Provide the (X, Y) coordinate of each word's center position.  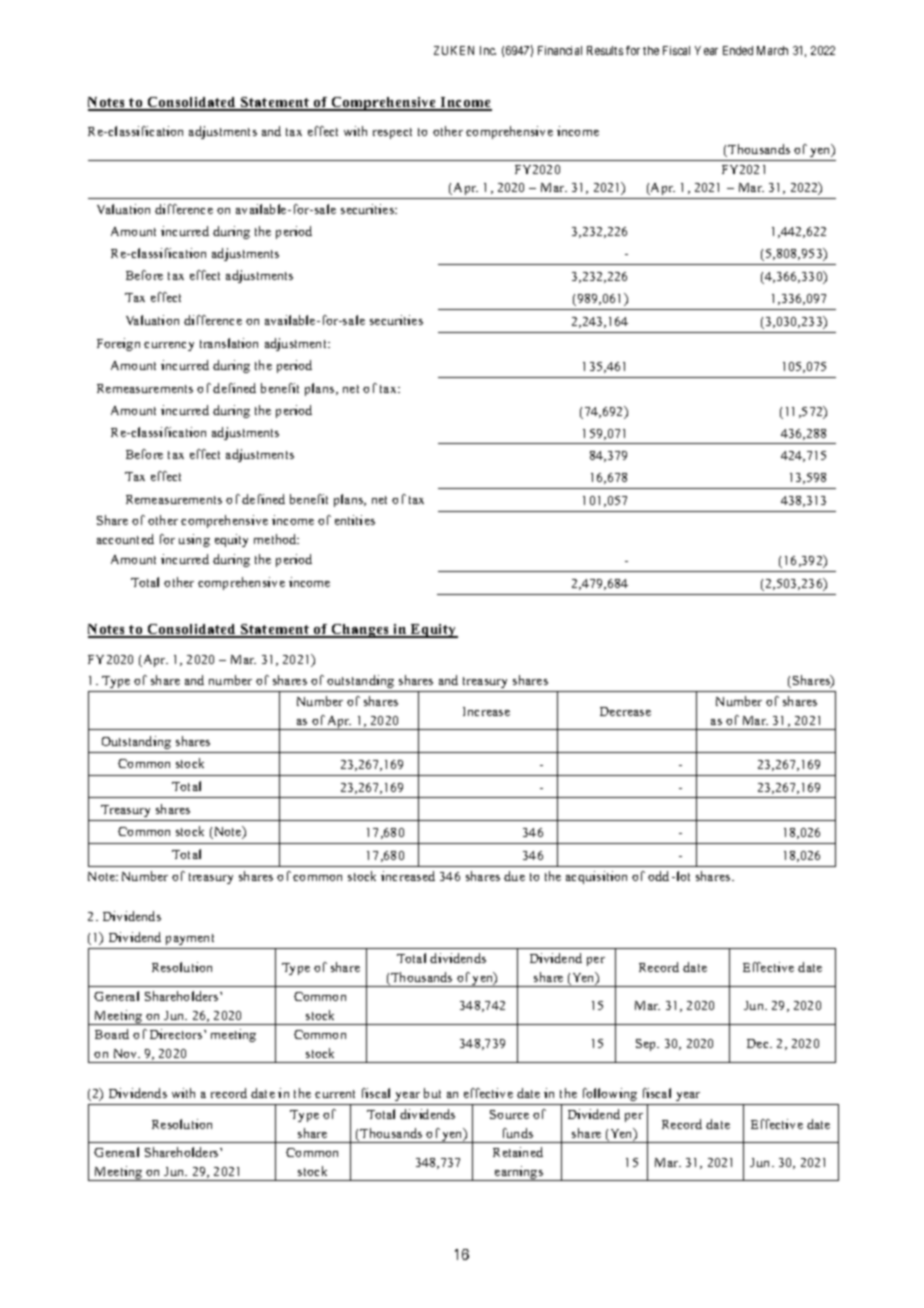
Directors (177, 1034)
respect (392, 133)
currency (169, 346)
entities (355, 520)
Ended (738, 50)
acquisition (596, 877)
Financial (560, 50)
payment (190, 939)
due (514, 876)
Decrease (625, 711)
